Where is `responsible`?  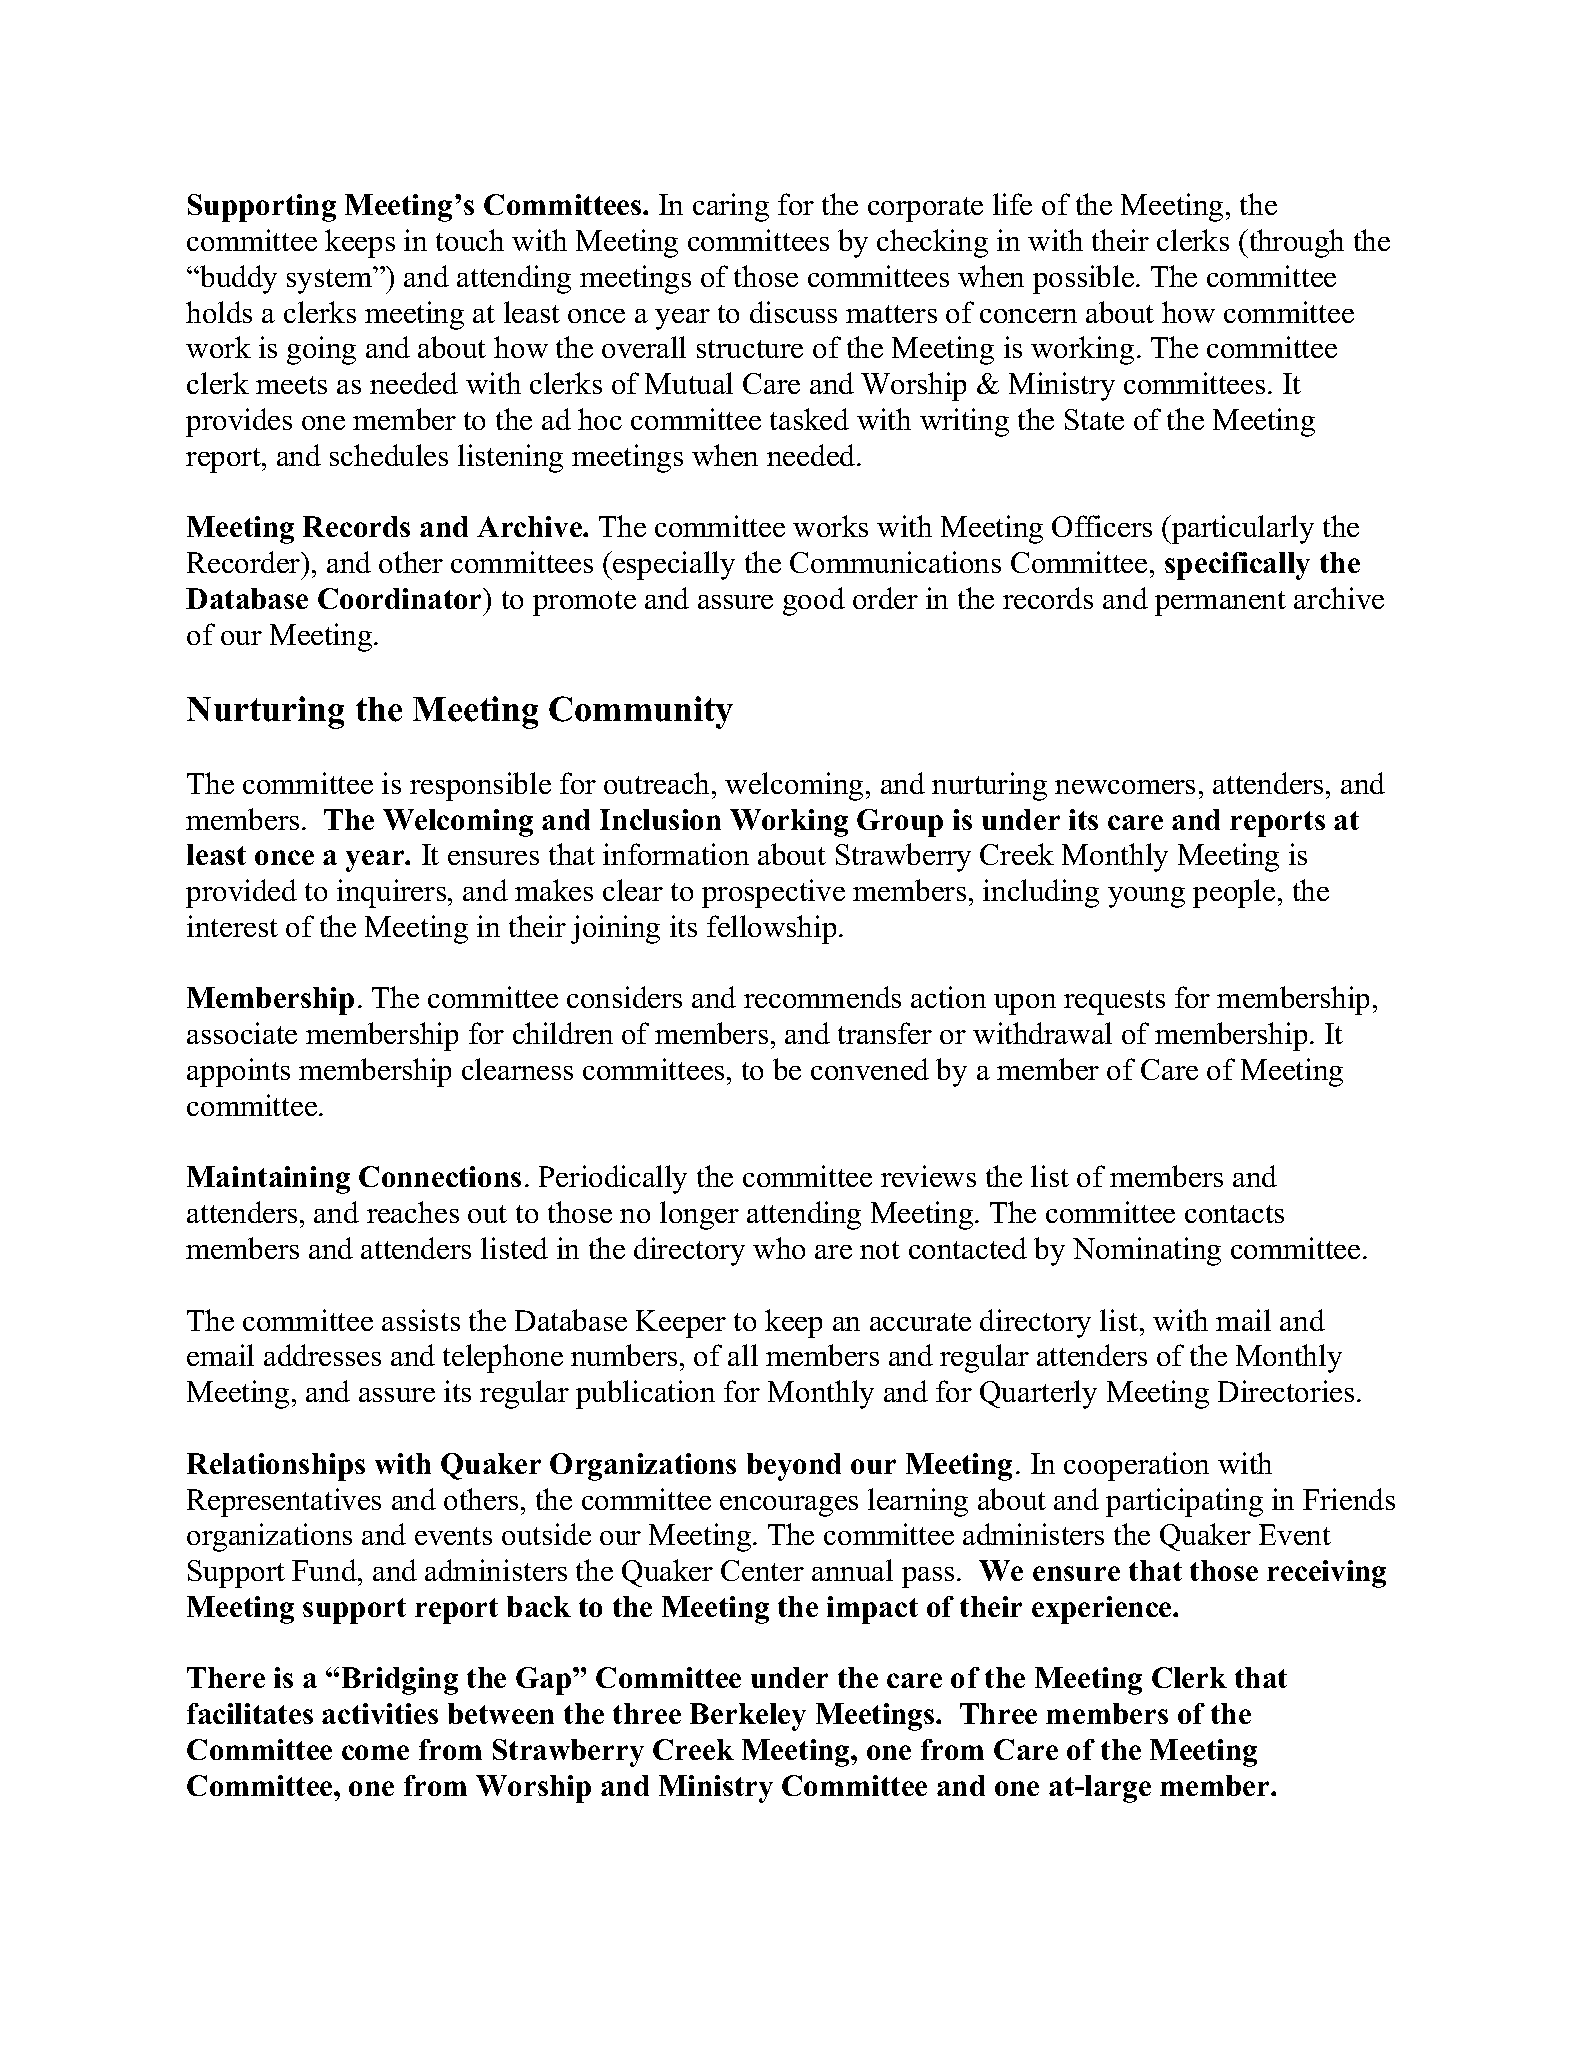 responsible is located at coordinates (480, 786).
